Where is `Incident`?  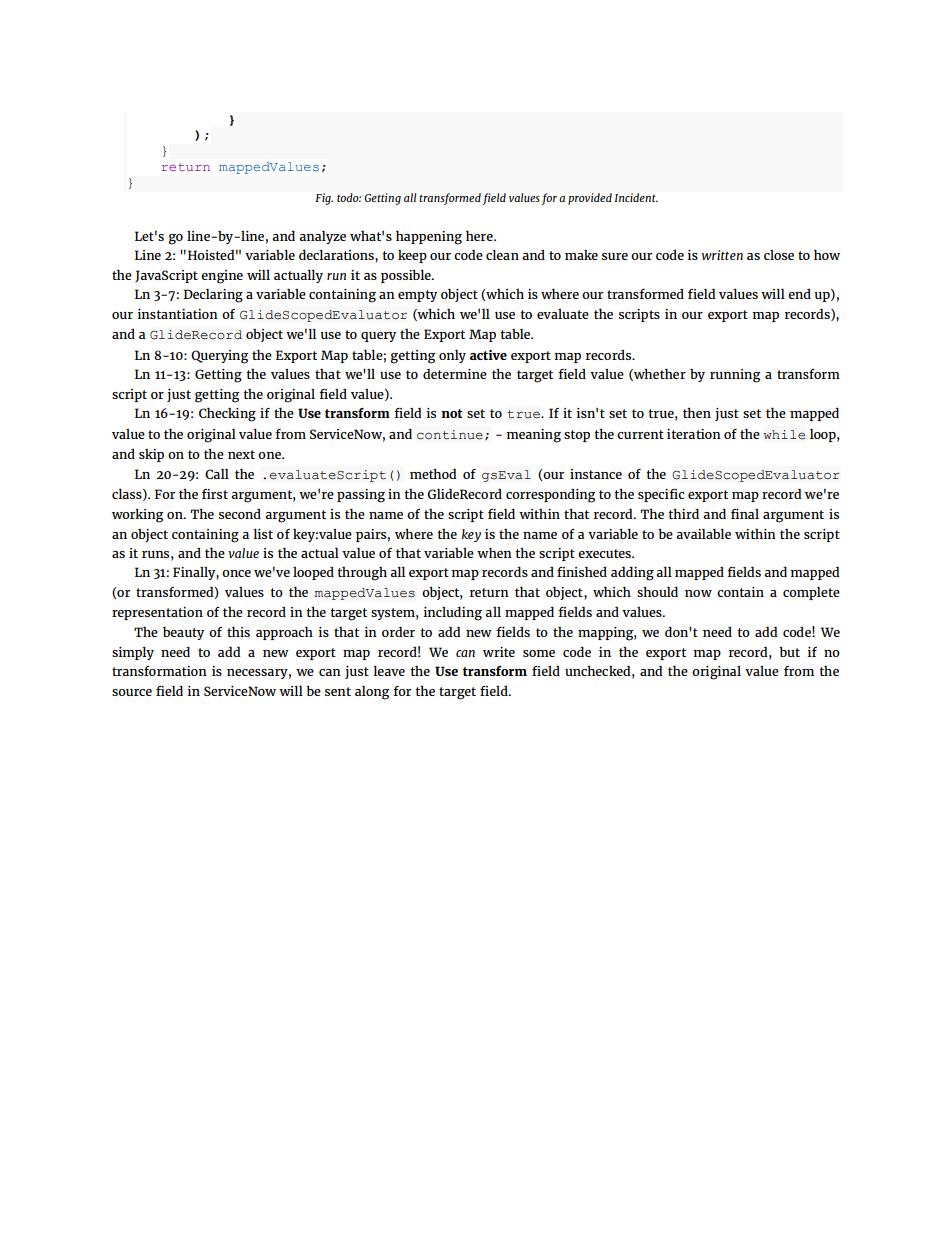
Incident is located at coordinates (636, 197).
